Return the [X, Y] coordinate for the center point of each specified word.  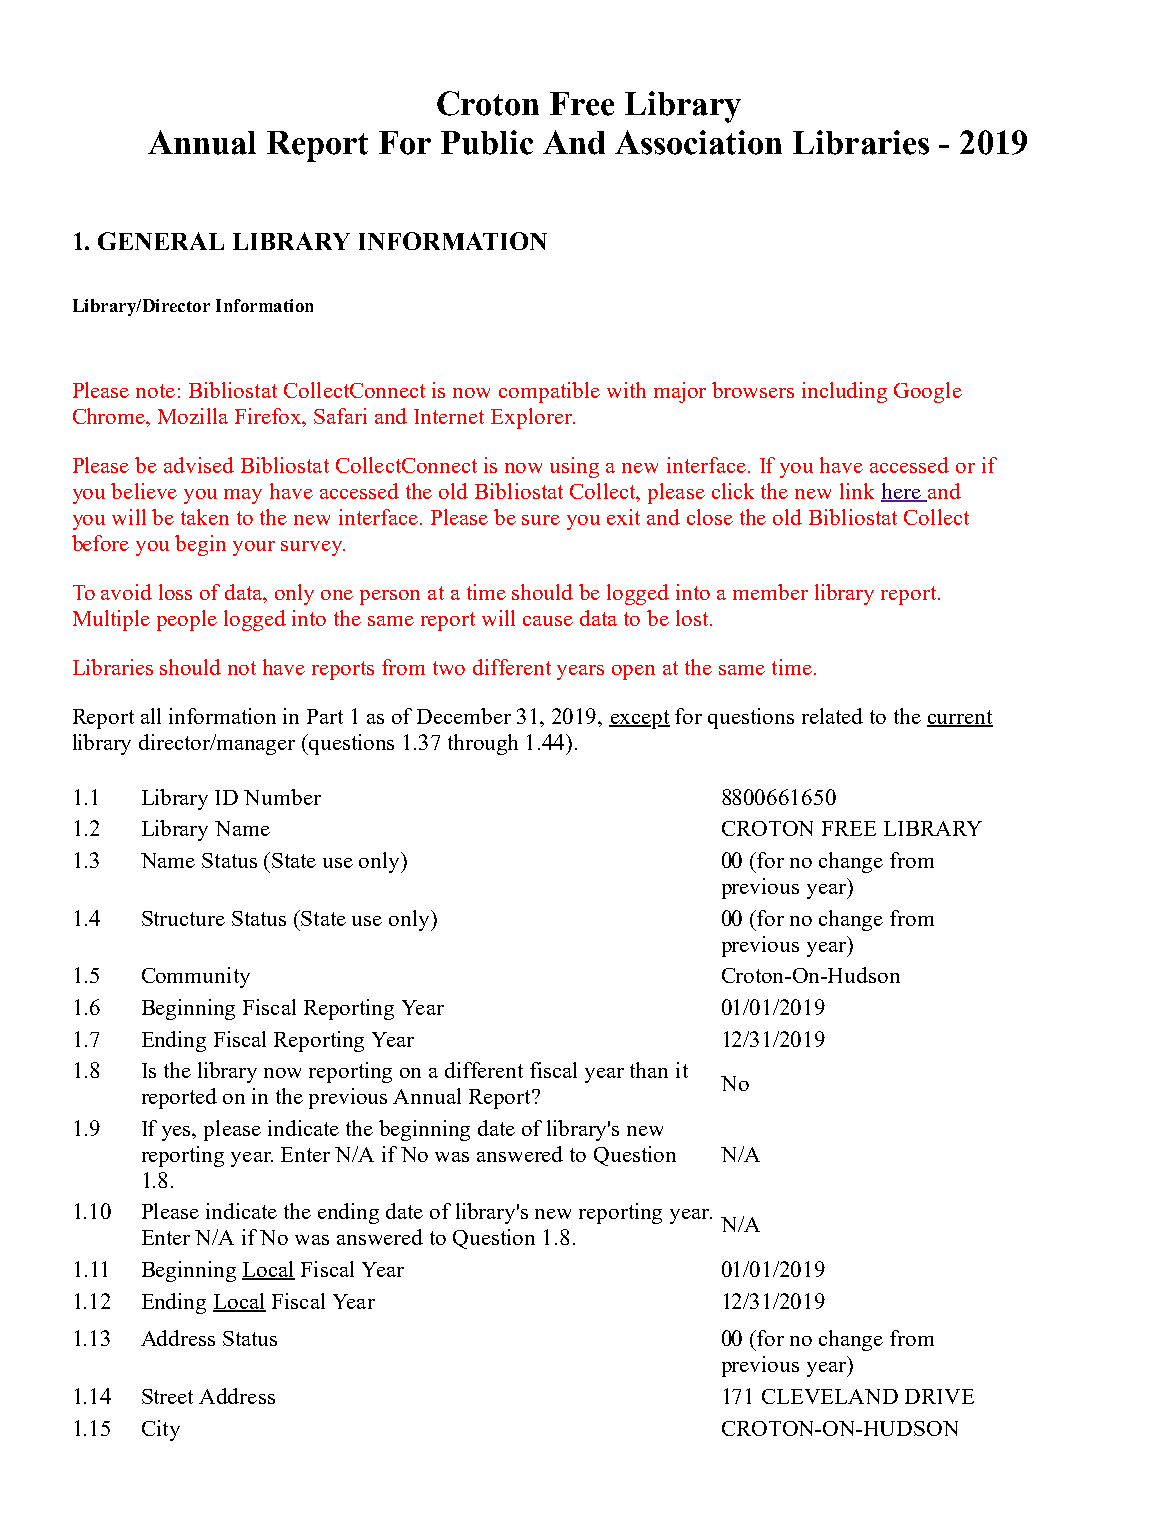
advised [199, 465]
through [483, 744]
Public [487, 142]
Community [196, 977]
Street [167, 1396]
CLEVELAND [830, 1396]
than [649, 1070]
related [832, 716]
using [574, 467]
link [857, 491]
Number [282, 797]
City [161, 1430]
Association [698, 142]
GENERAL [161, 241]
